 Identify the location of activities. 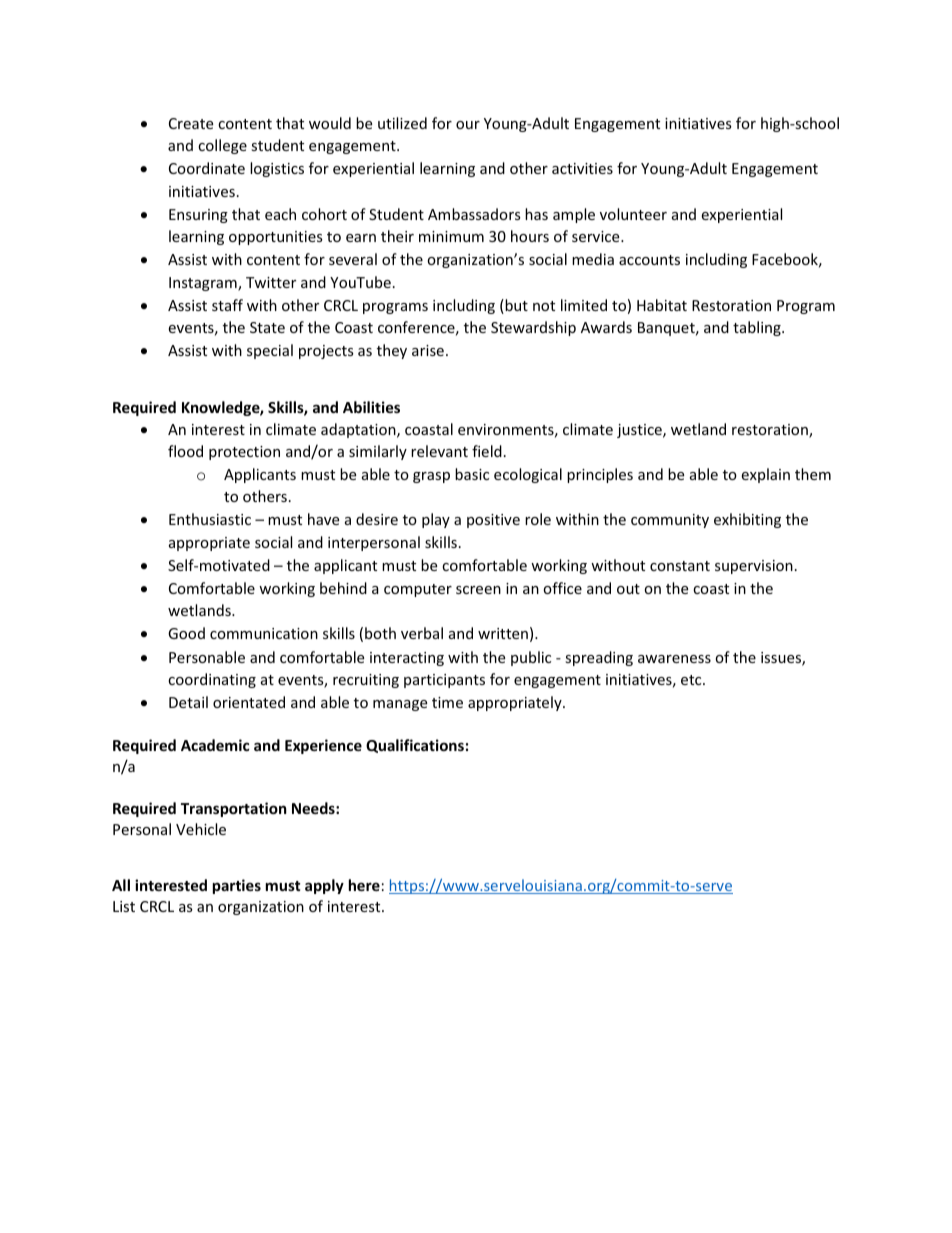
(582, 168).
